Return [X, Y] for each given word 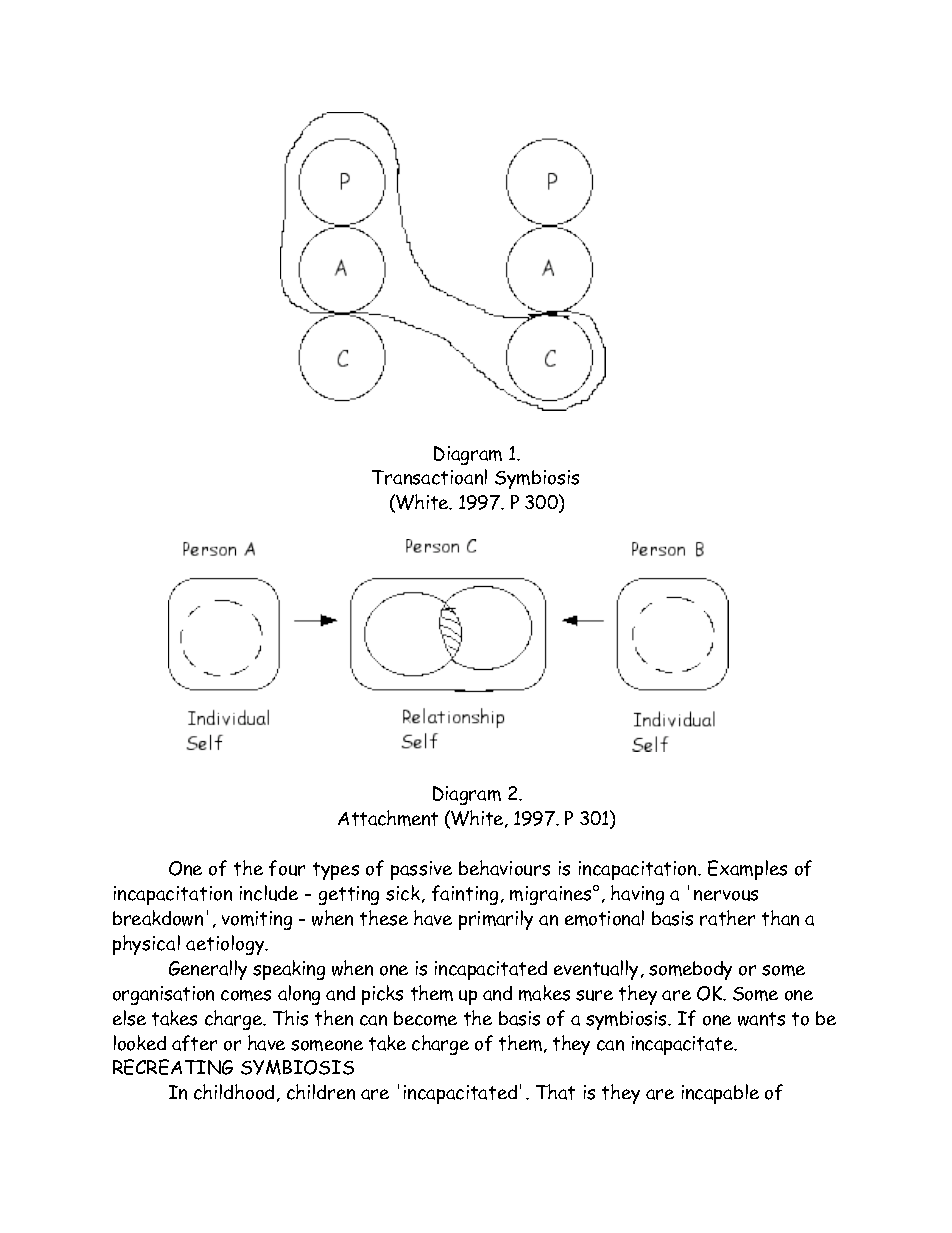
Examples [747, 870]
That [555, 1092]
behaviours [504, 868]
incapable [720, 1094]
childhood [234, 1092]
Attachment [388, 818]
